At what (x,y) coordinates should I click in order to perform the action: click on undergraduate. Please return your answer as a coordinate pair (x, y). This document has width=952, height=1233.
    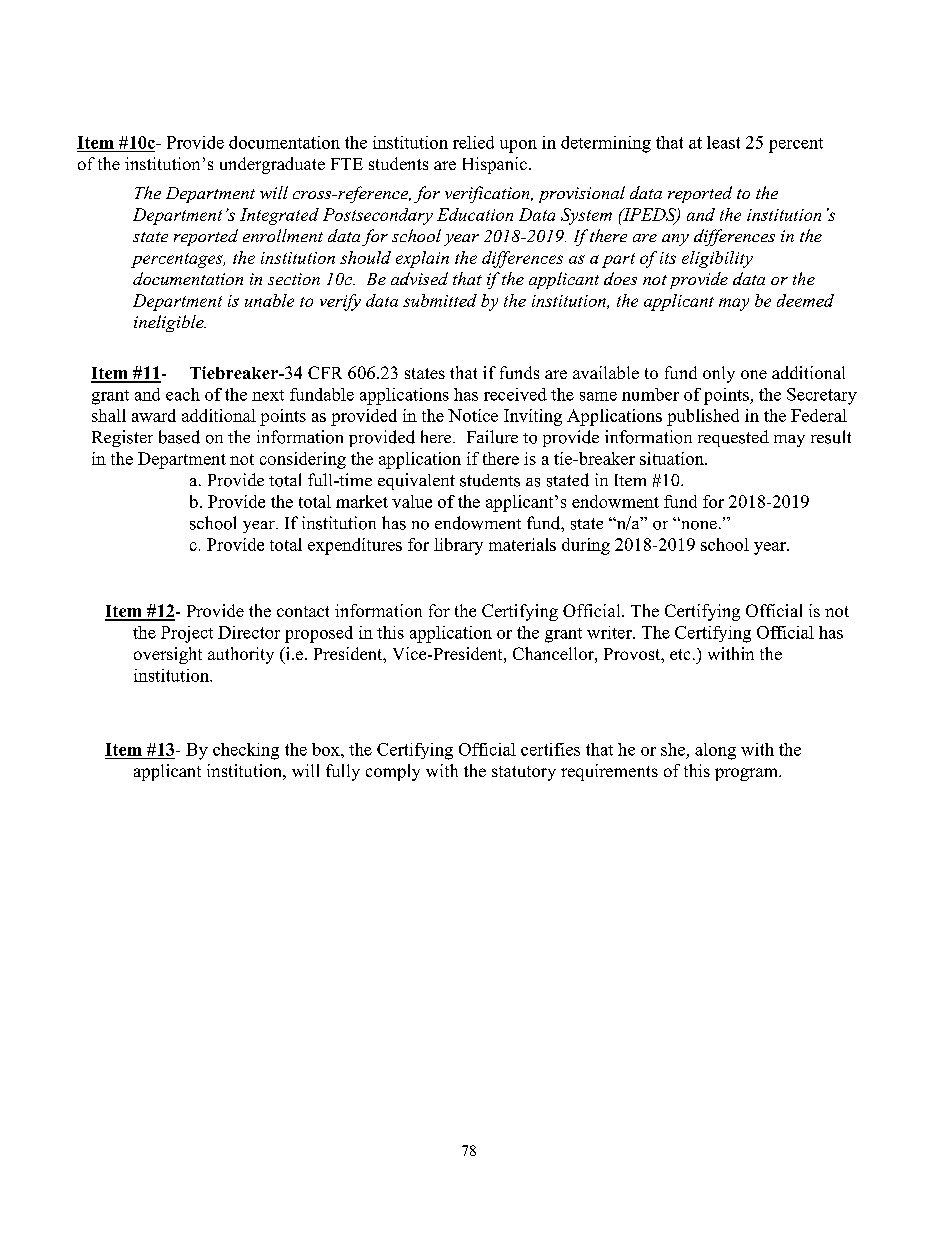
    Looking at the image, I should click on (272, 165).
